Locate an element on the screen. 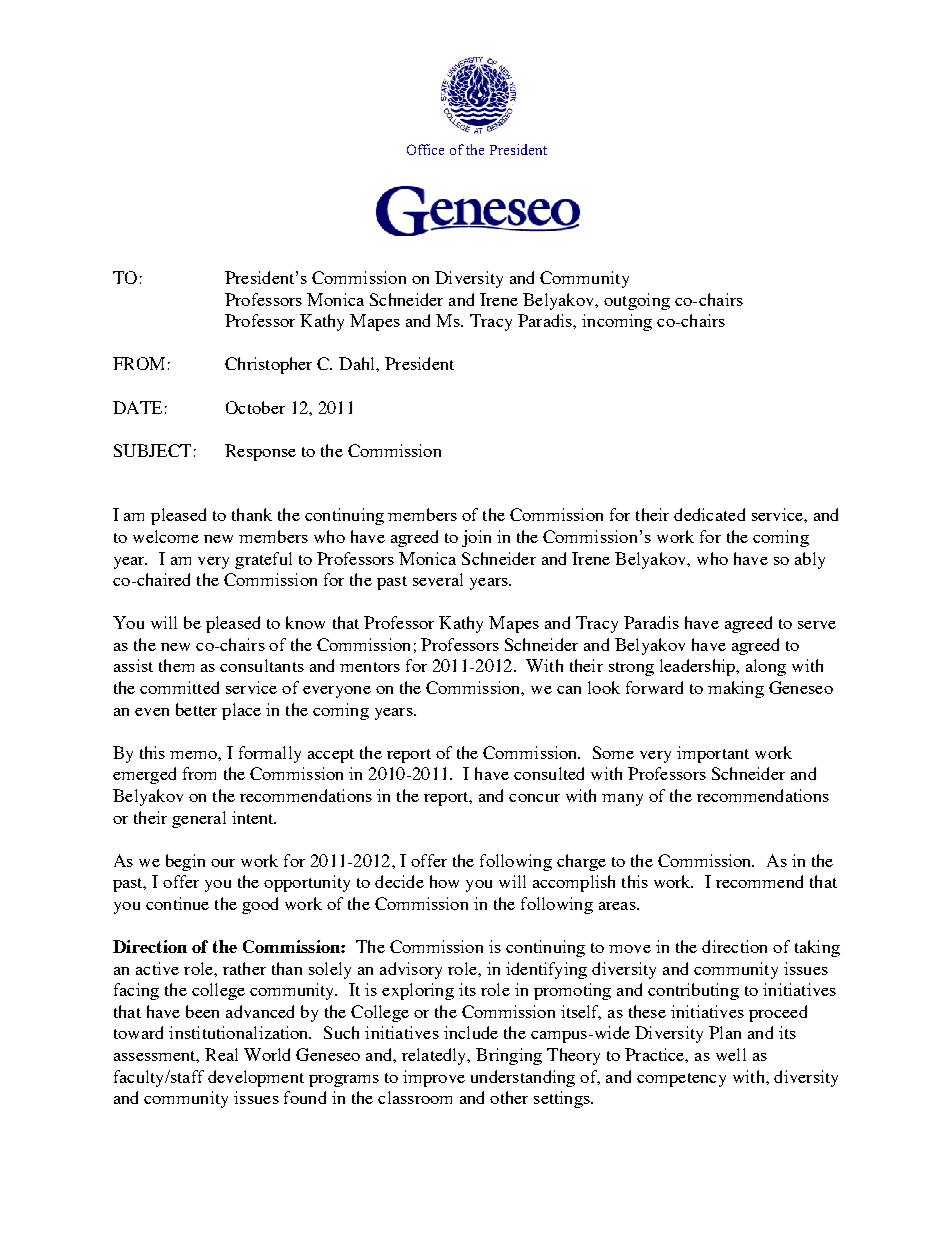 This screenshot has width=952, height=1233. dedicated is located at coordinates (709, 514).
